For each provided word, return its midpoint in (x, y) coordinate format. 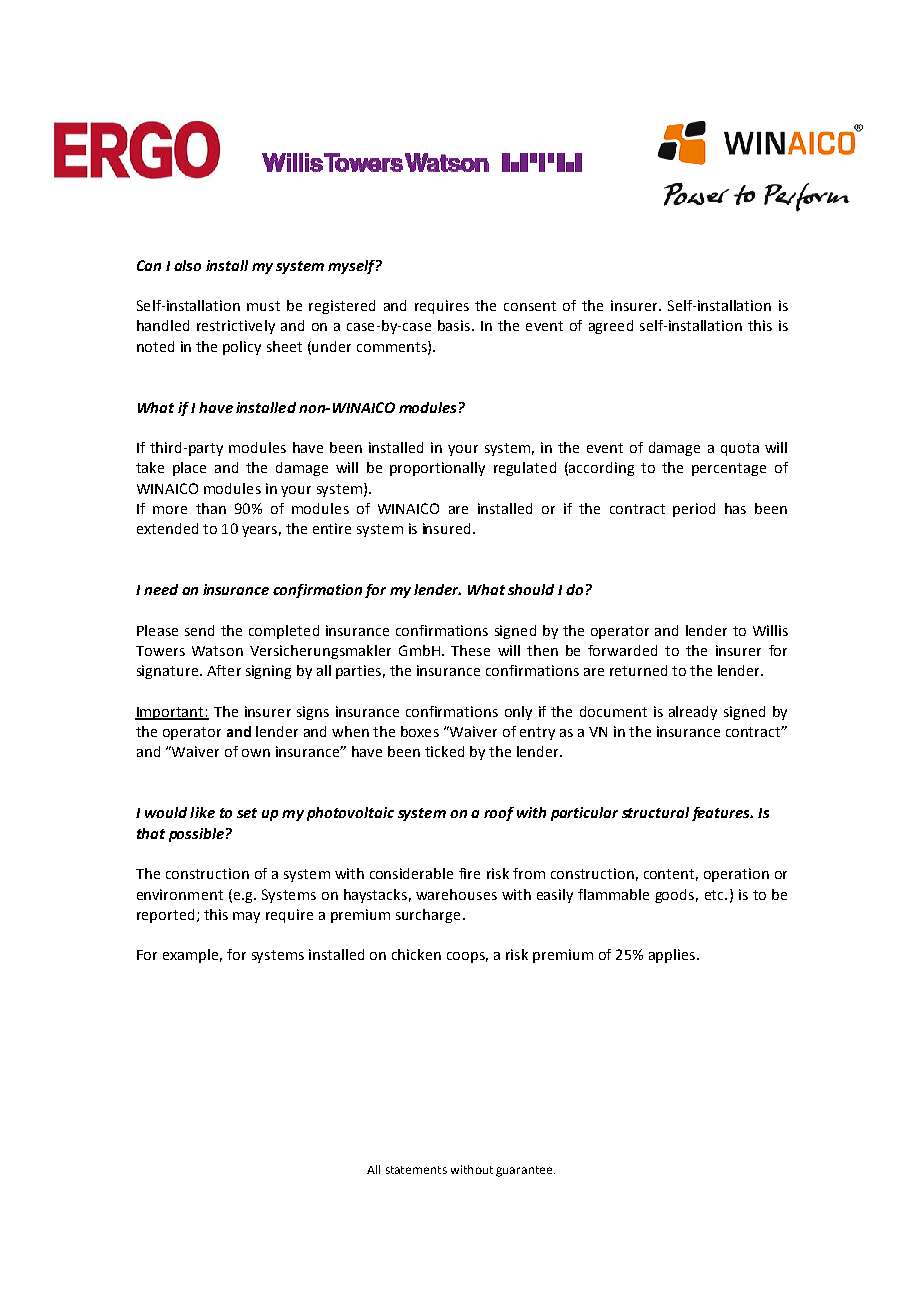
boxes (420, 731)
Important (170, 713)
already (693, 713)
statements (416, 1170)
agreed (611, 327)
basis (454, 325)
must (263, 306)
